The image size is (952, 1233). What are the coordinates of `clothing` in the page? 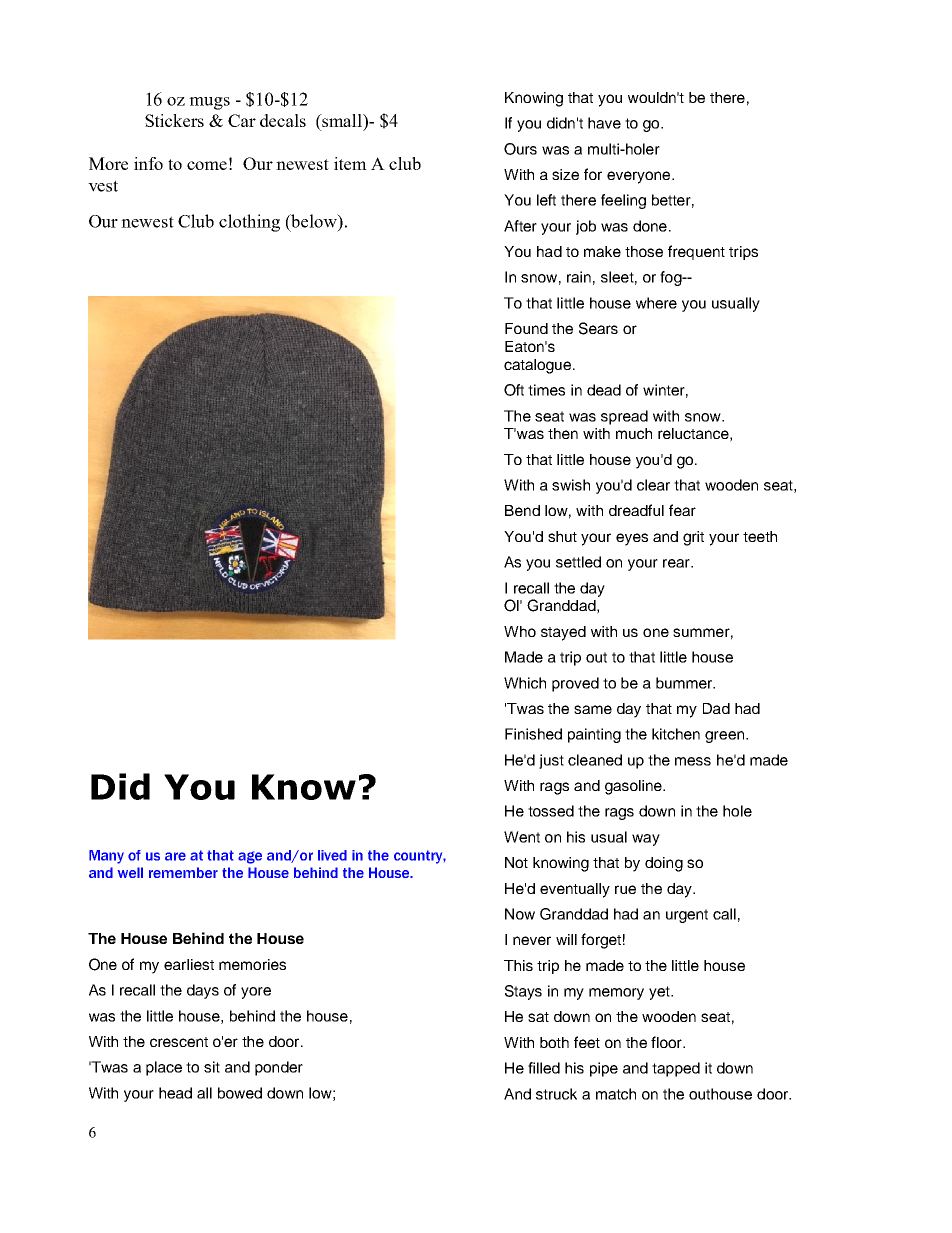 It's located at (249, 223).
